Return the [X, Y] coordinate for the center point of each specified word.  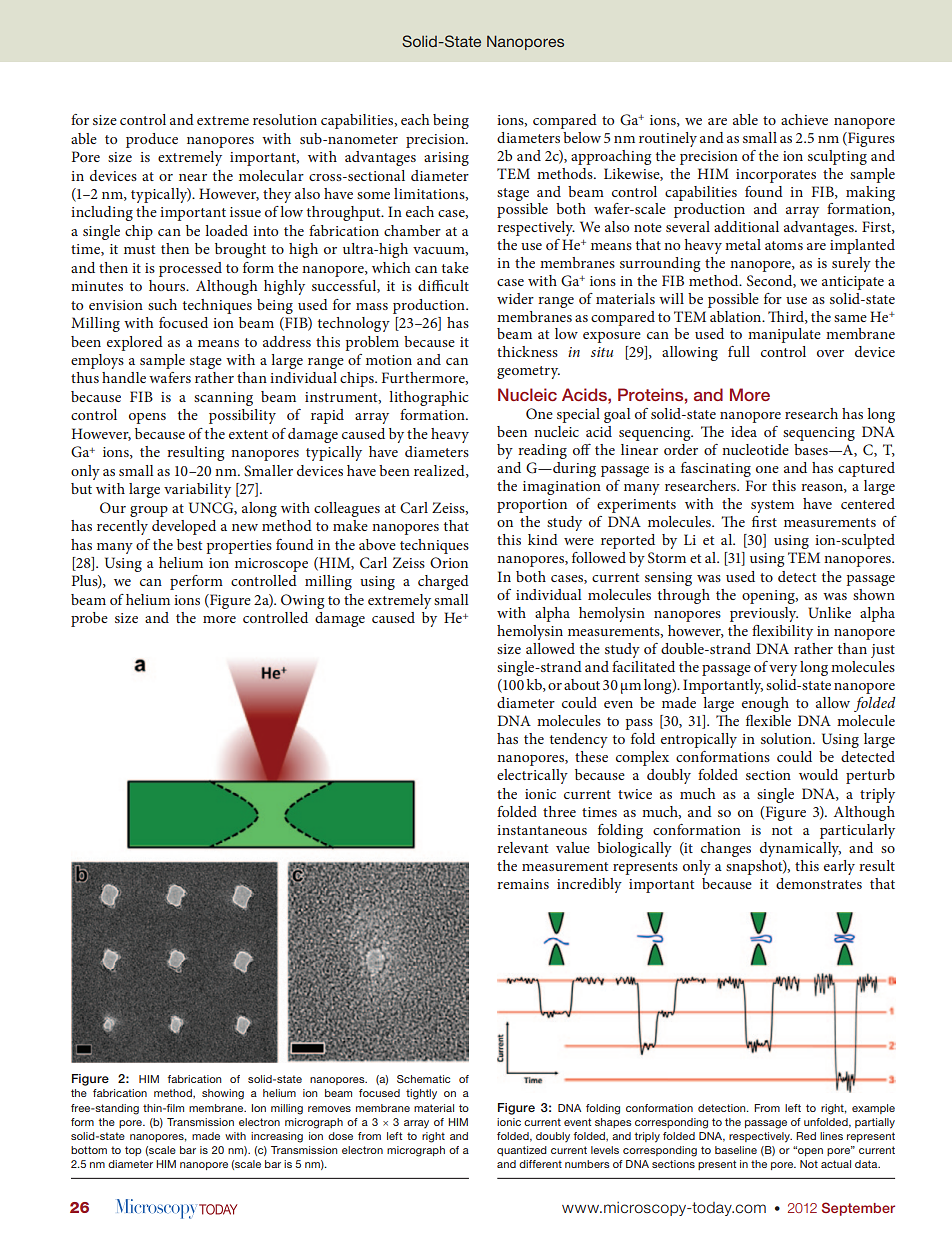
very [783, 670]
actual [836, 1164]
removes [329, 1109]
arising [446, 159]
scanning [223, 399]
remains [523, 884]
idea [744, 431]
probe [89, 619]
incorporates [776, 176]
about [582, 684]
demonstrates [819, 883]
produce [152, 140]
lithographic [429, 398]
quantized [522, 1151]
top [133, 1151]
